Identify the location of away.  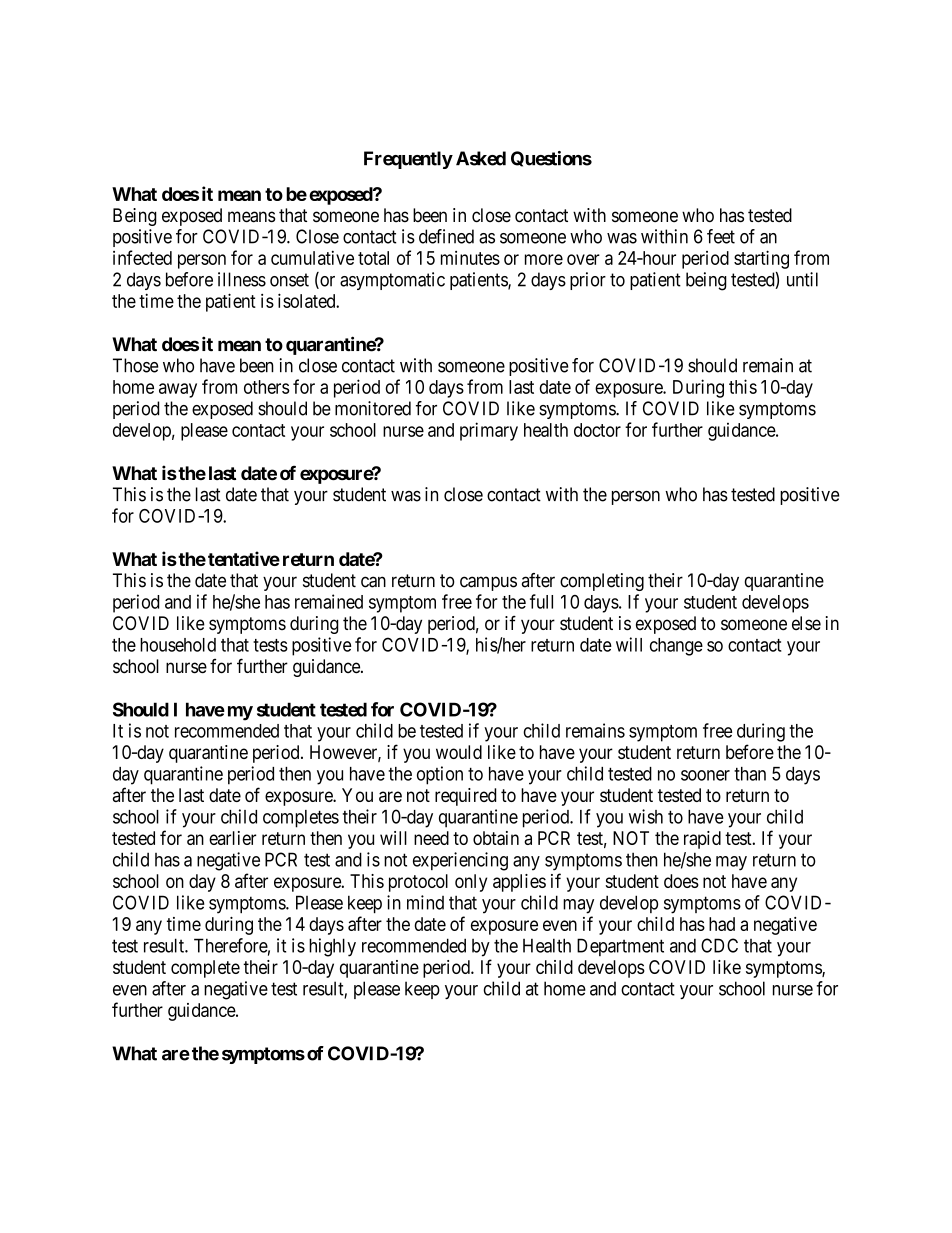
(178, 390).
